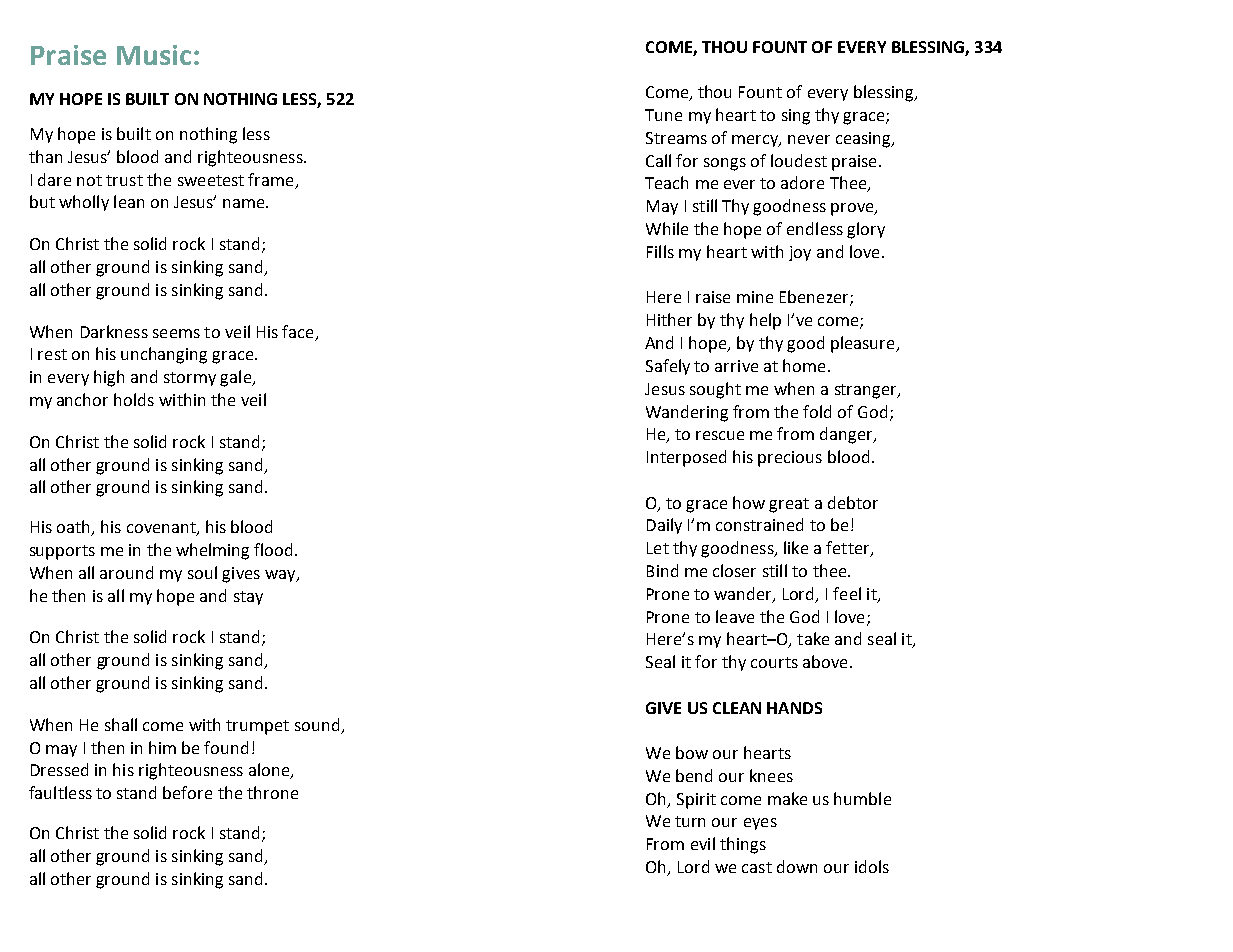 The width and height of the screenshot is (1233, 952). What do you see at coordinates (743, 845) in the screenshot?
I see `things` at bounding box center [743, 845].
